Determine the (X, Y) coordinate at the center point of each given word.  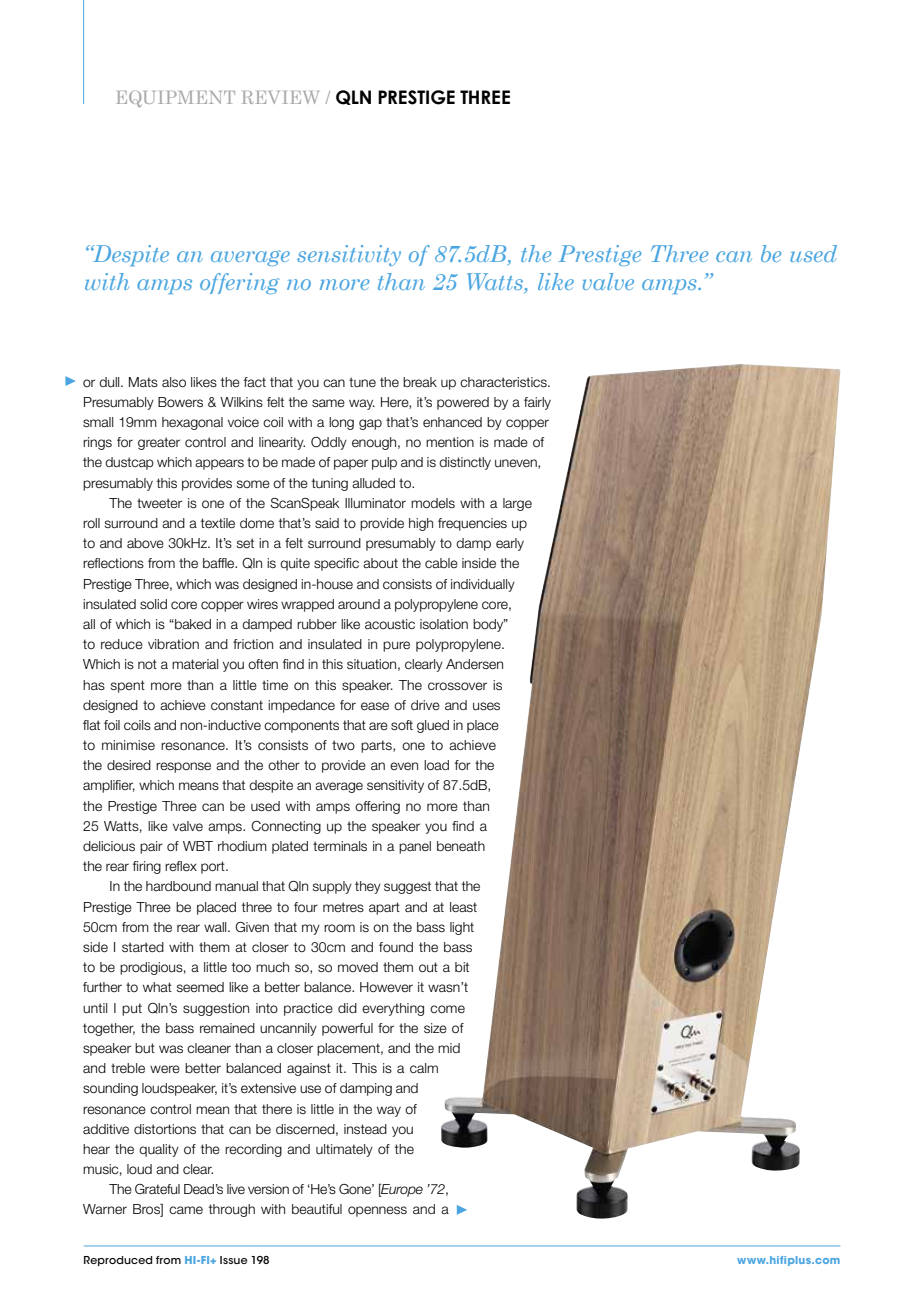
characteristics (504, 382)
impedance (301, 706)
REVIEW (280, 97)
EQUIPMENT (176, 98)
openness (377, 1211)
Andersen (474, 664)
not (147, 664)
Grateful (157, 1189)
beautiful (317, 1209)
